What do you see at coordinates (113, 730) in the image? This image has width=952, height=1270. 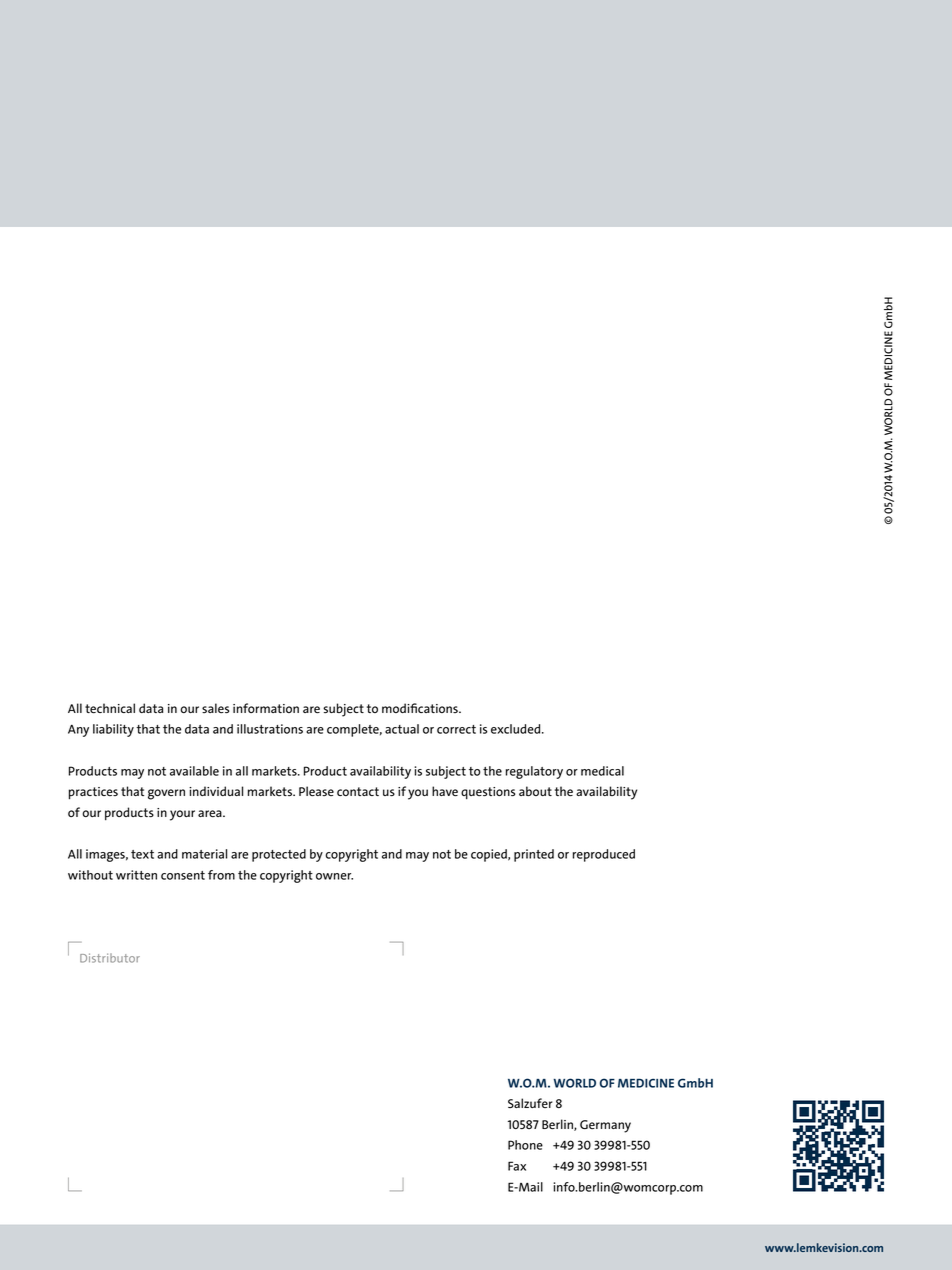 I see `liability` at bounding box center [113, 730].
